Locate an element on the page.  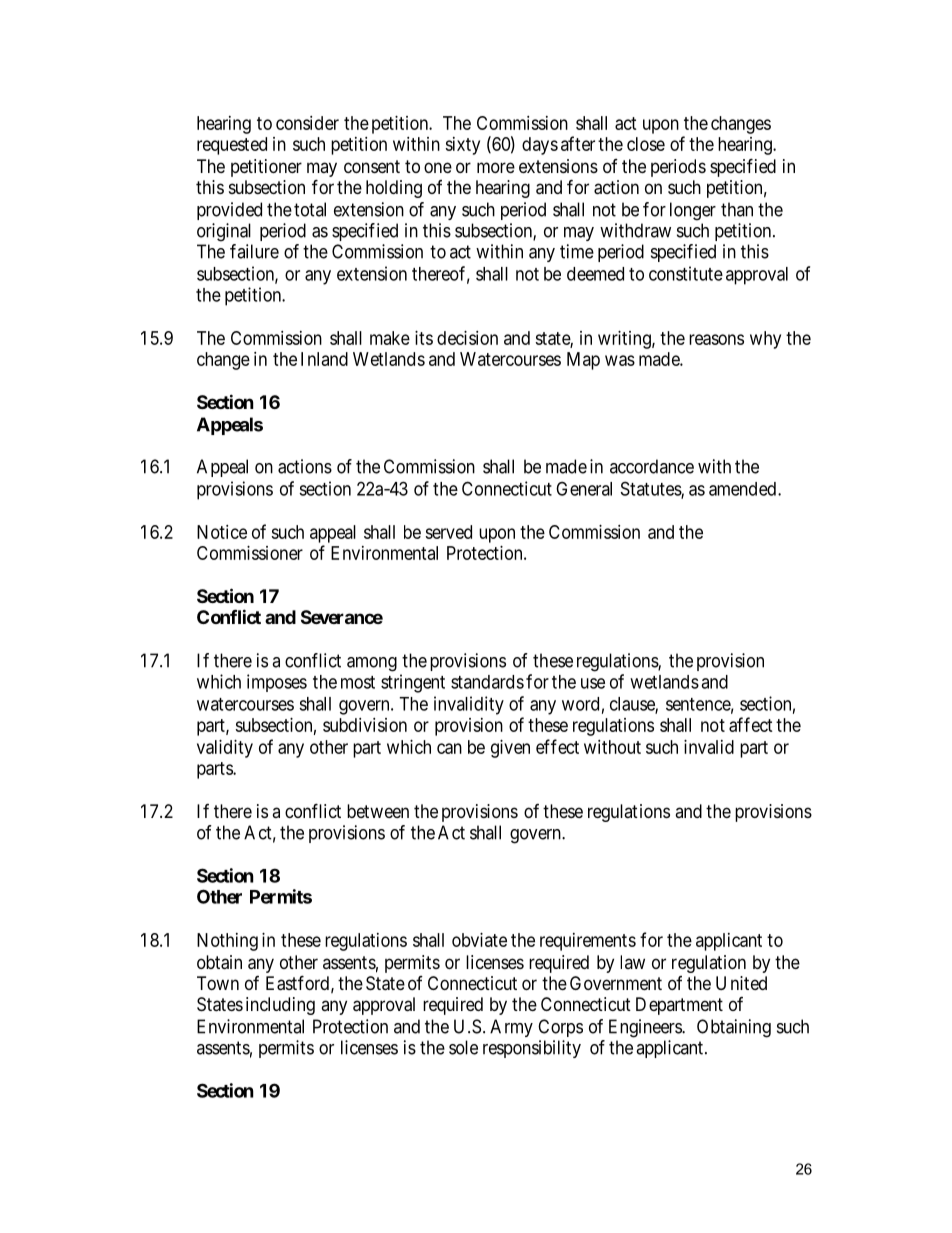
more is located at coordinates (496, 167).
